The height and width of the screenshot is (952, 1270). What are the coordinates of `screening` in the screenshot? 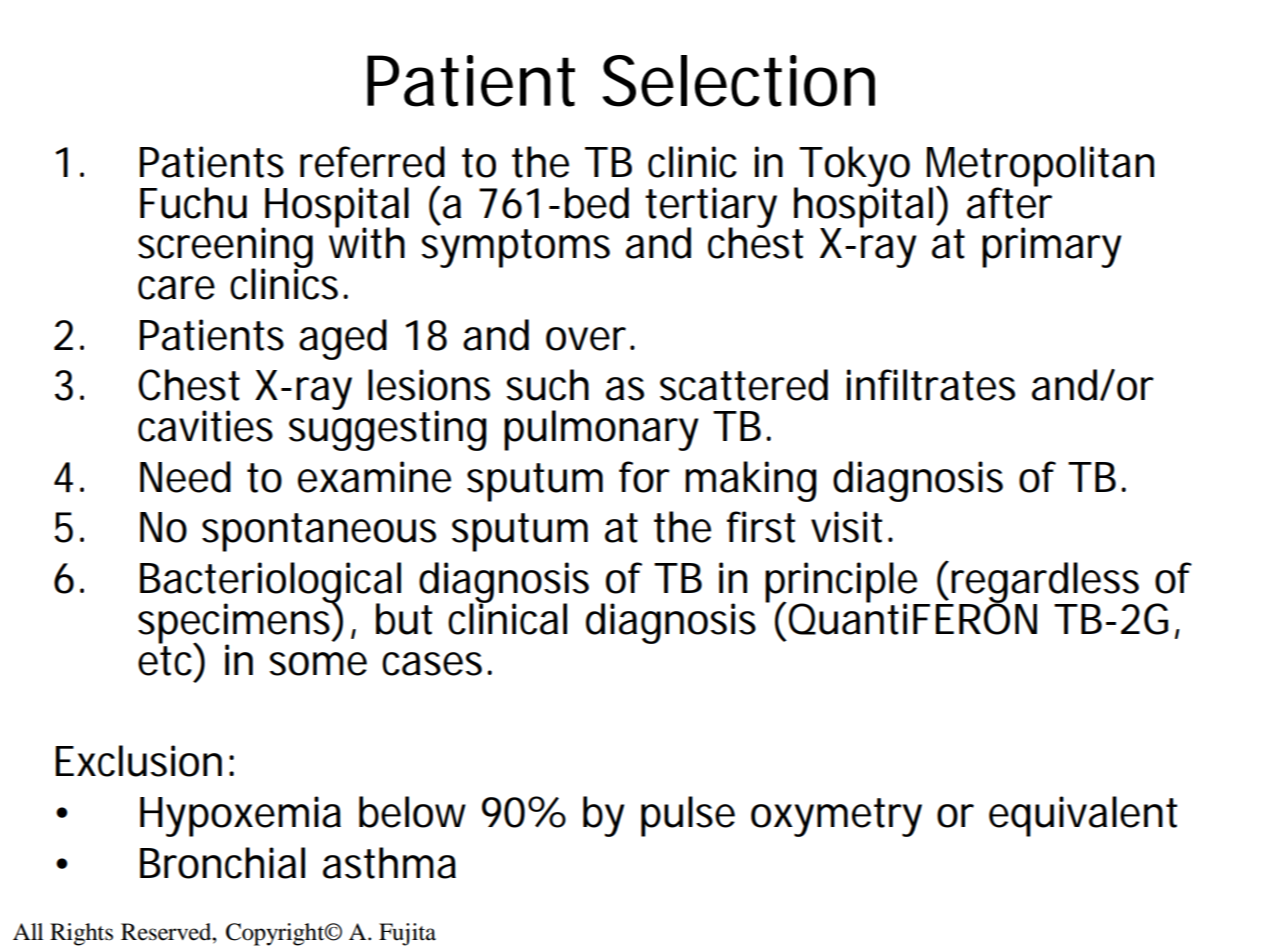 It's located at (225, 249).
